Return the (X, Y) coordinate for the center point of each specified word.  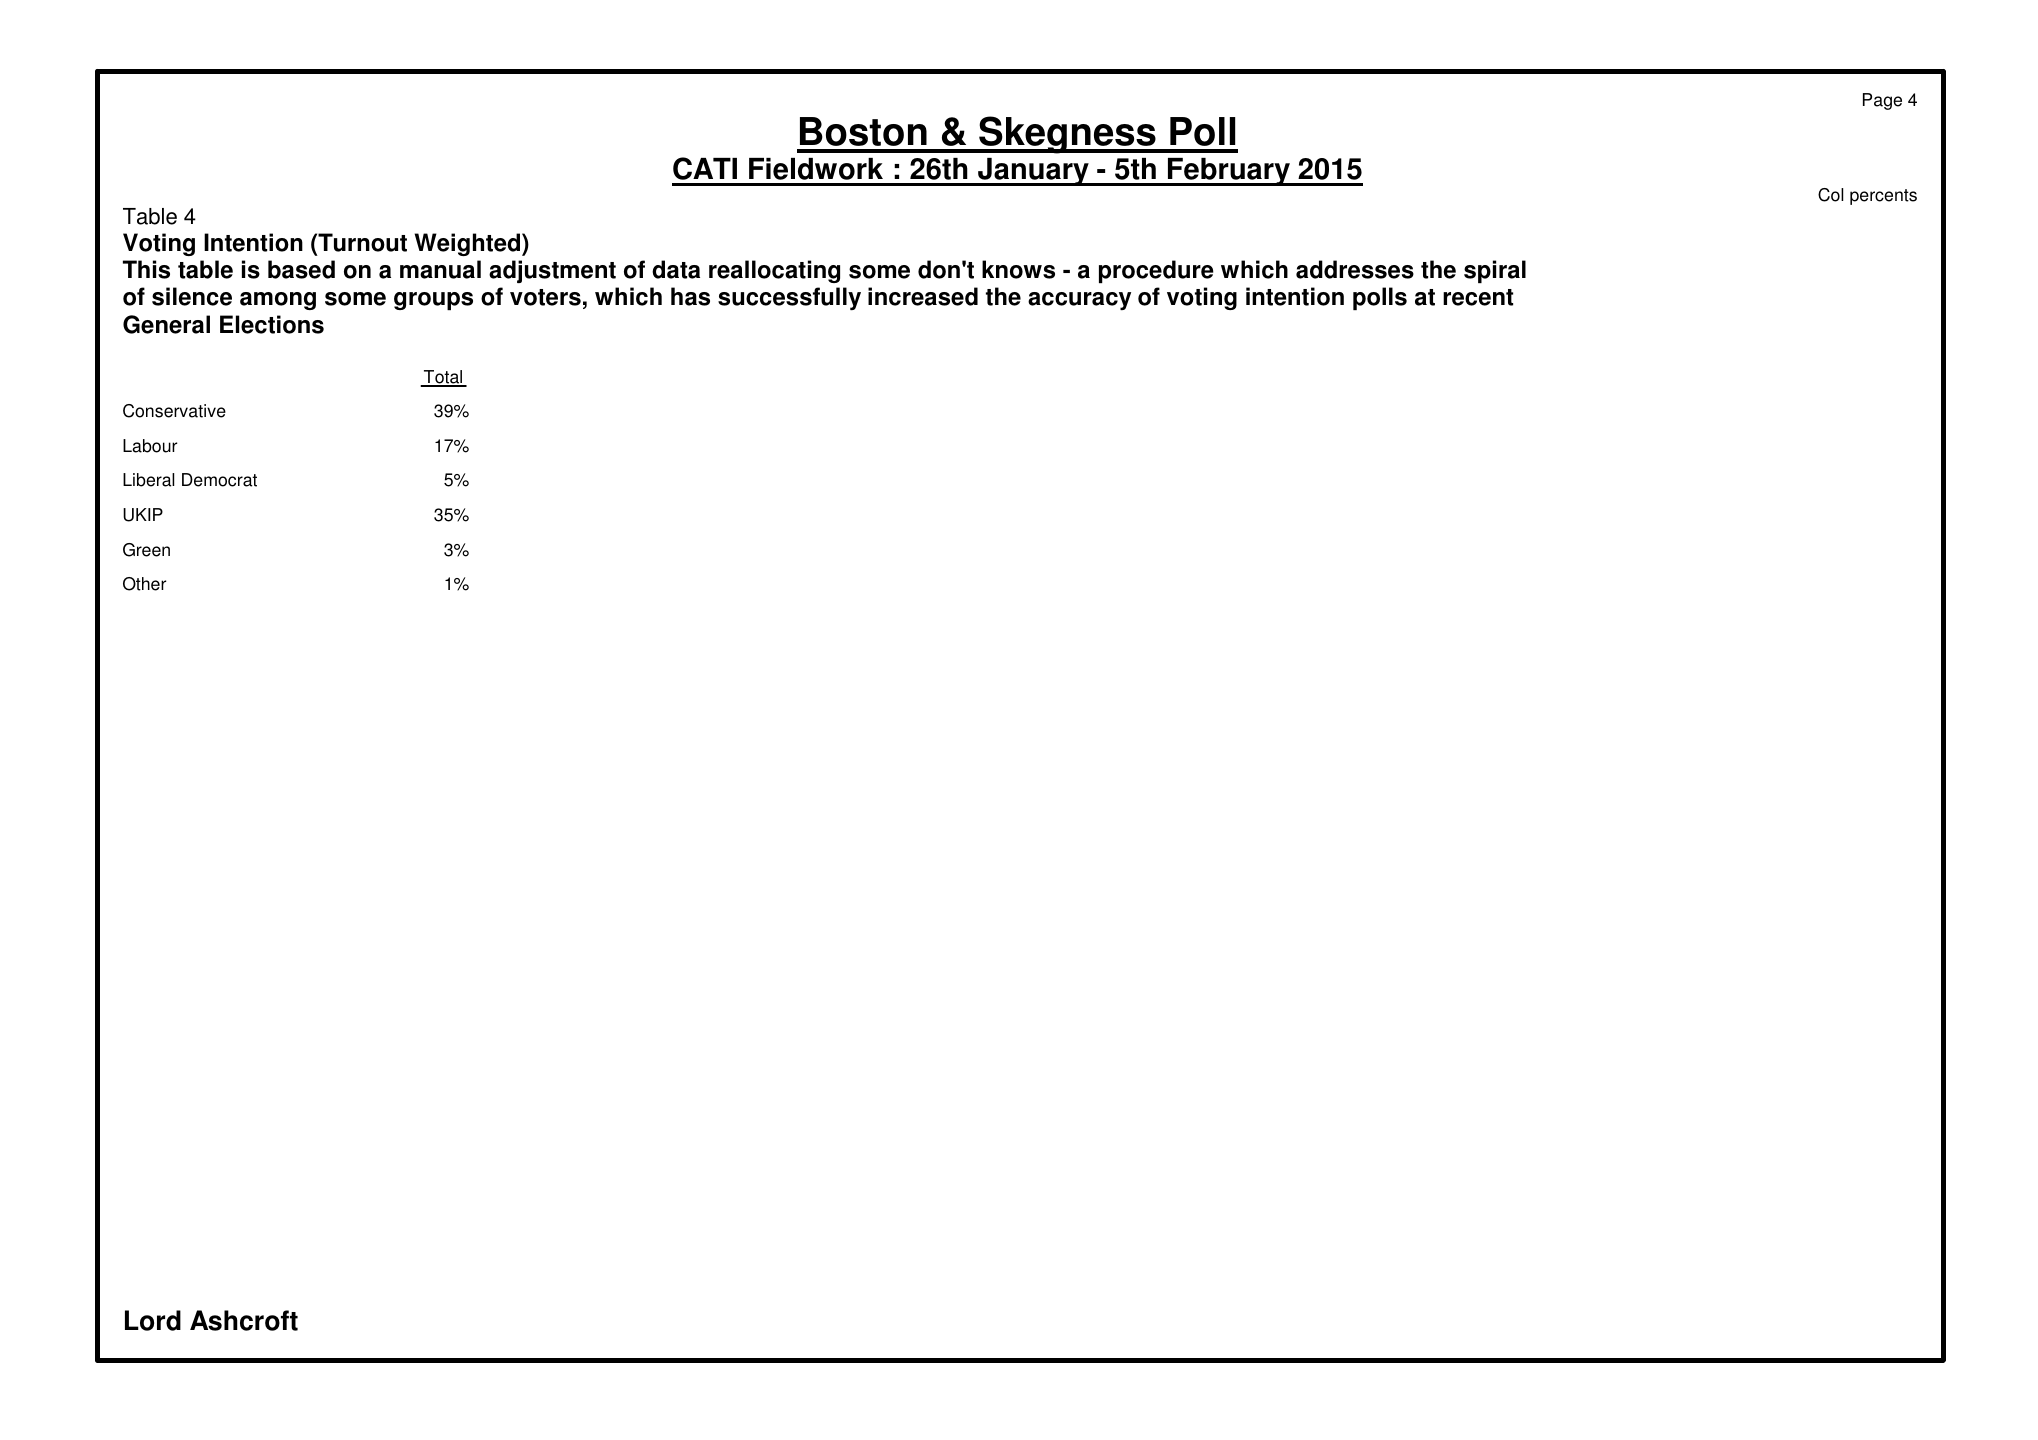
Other (144, 584)
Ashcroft (244, 1320)
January (1033, 172)
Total (443, 378)
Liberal (148, 480)
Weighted (468, 244)
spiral (1495, 271)
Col (1830, 195)
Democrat (219, 480)
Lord (153, 1320)
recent (1478, 297)
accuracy (1079, 301)
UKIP (143, 515)
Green (146, 550)
